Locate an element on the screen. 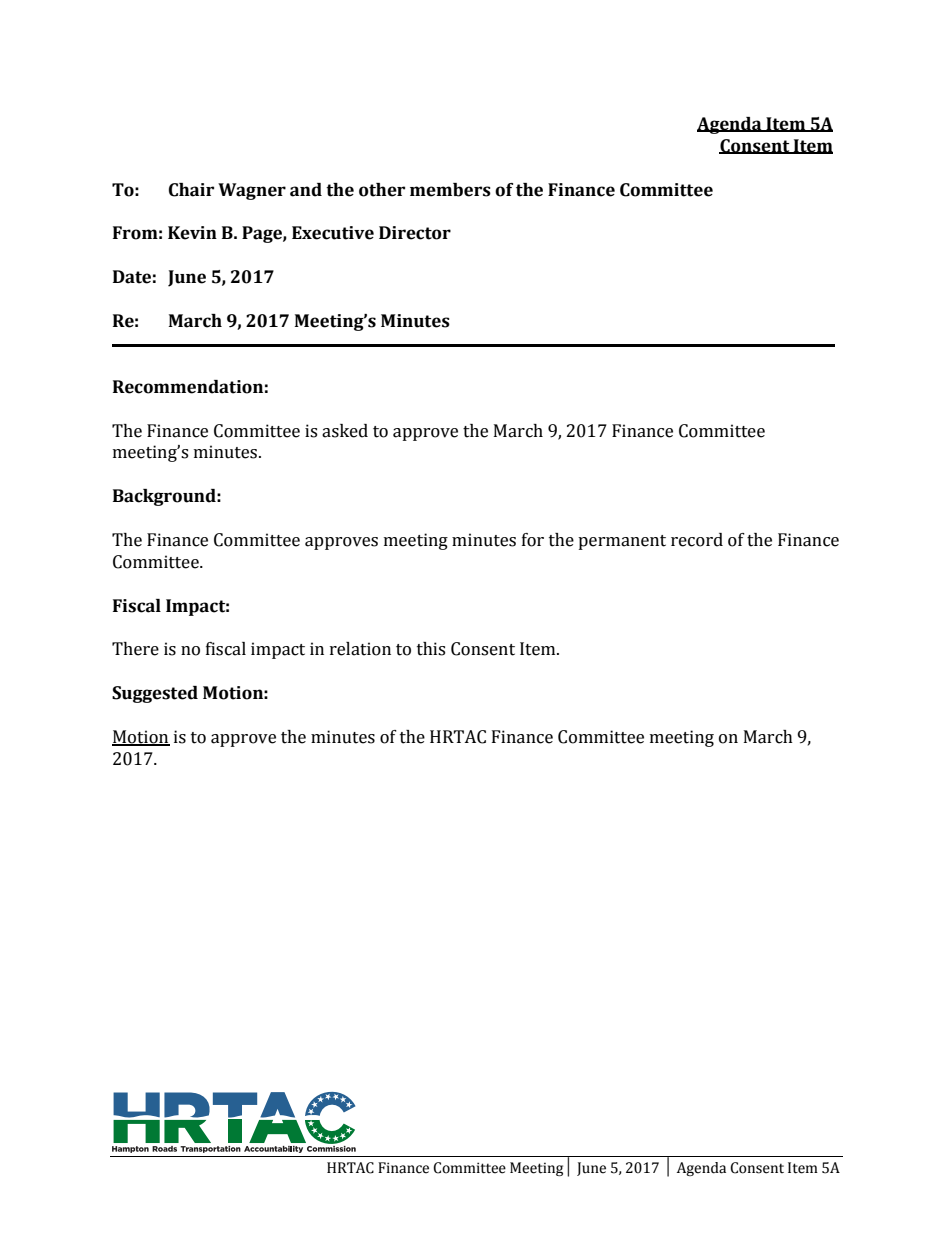 This screenshot has height=1233, width=952. permanent is located at coordinates (622, 542).
